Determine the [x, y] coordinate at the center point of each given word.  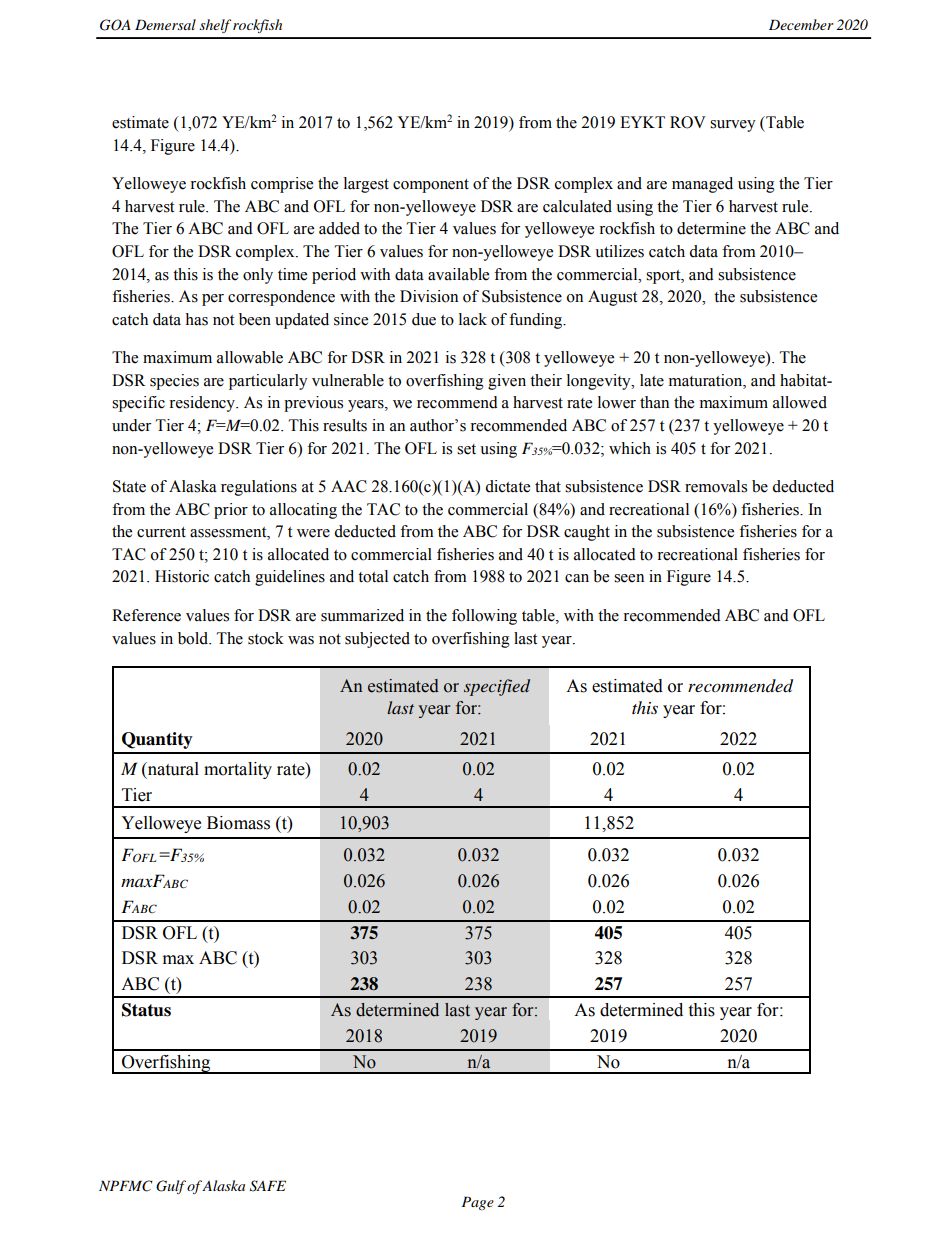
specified [497, 687]
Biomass [238, 823]
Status [146, 1010]
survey [733, 126]
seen [629, 578]
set [466, 449]
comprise [282, 185]
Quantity [157, 740]
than [654, 402]
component [431, 186]
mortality [238, 770]
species [174, 382]
